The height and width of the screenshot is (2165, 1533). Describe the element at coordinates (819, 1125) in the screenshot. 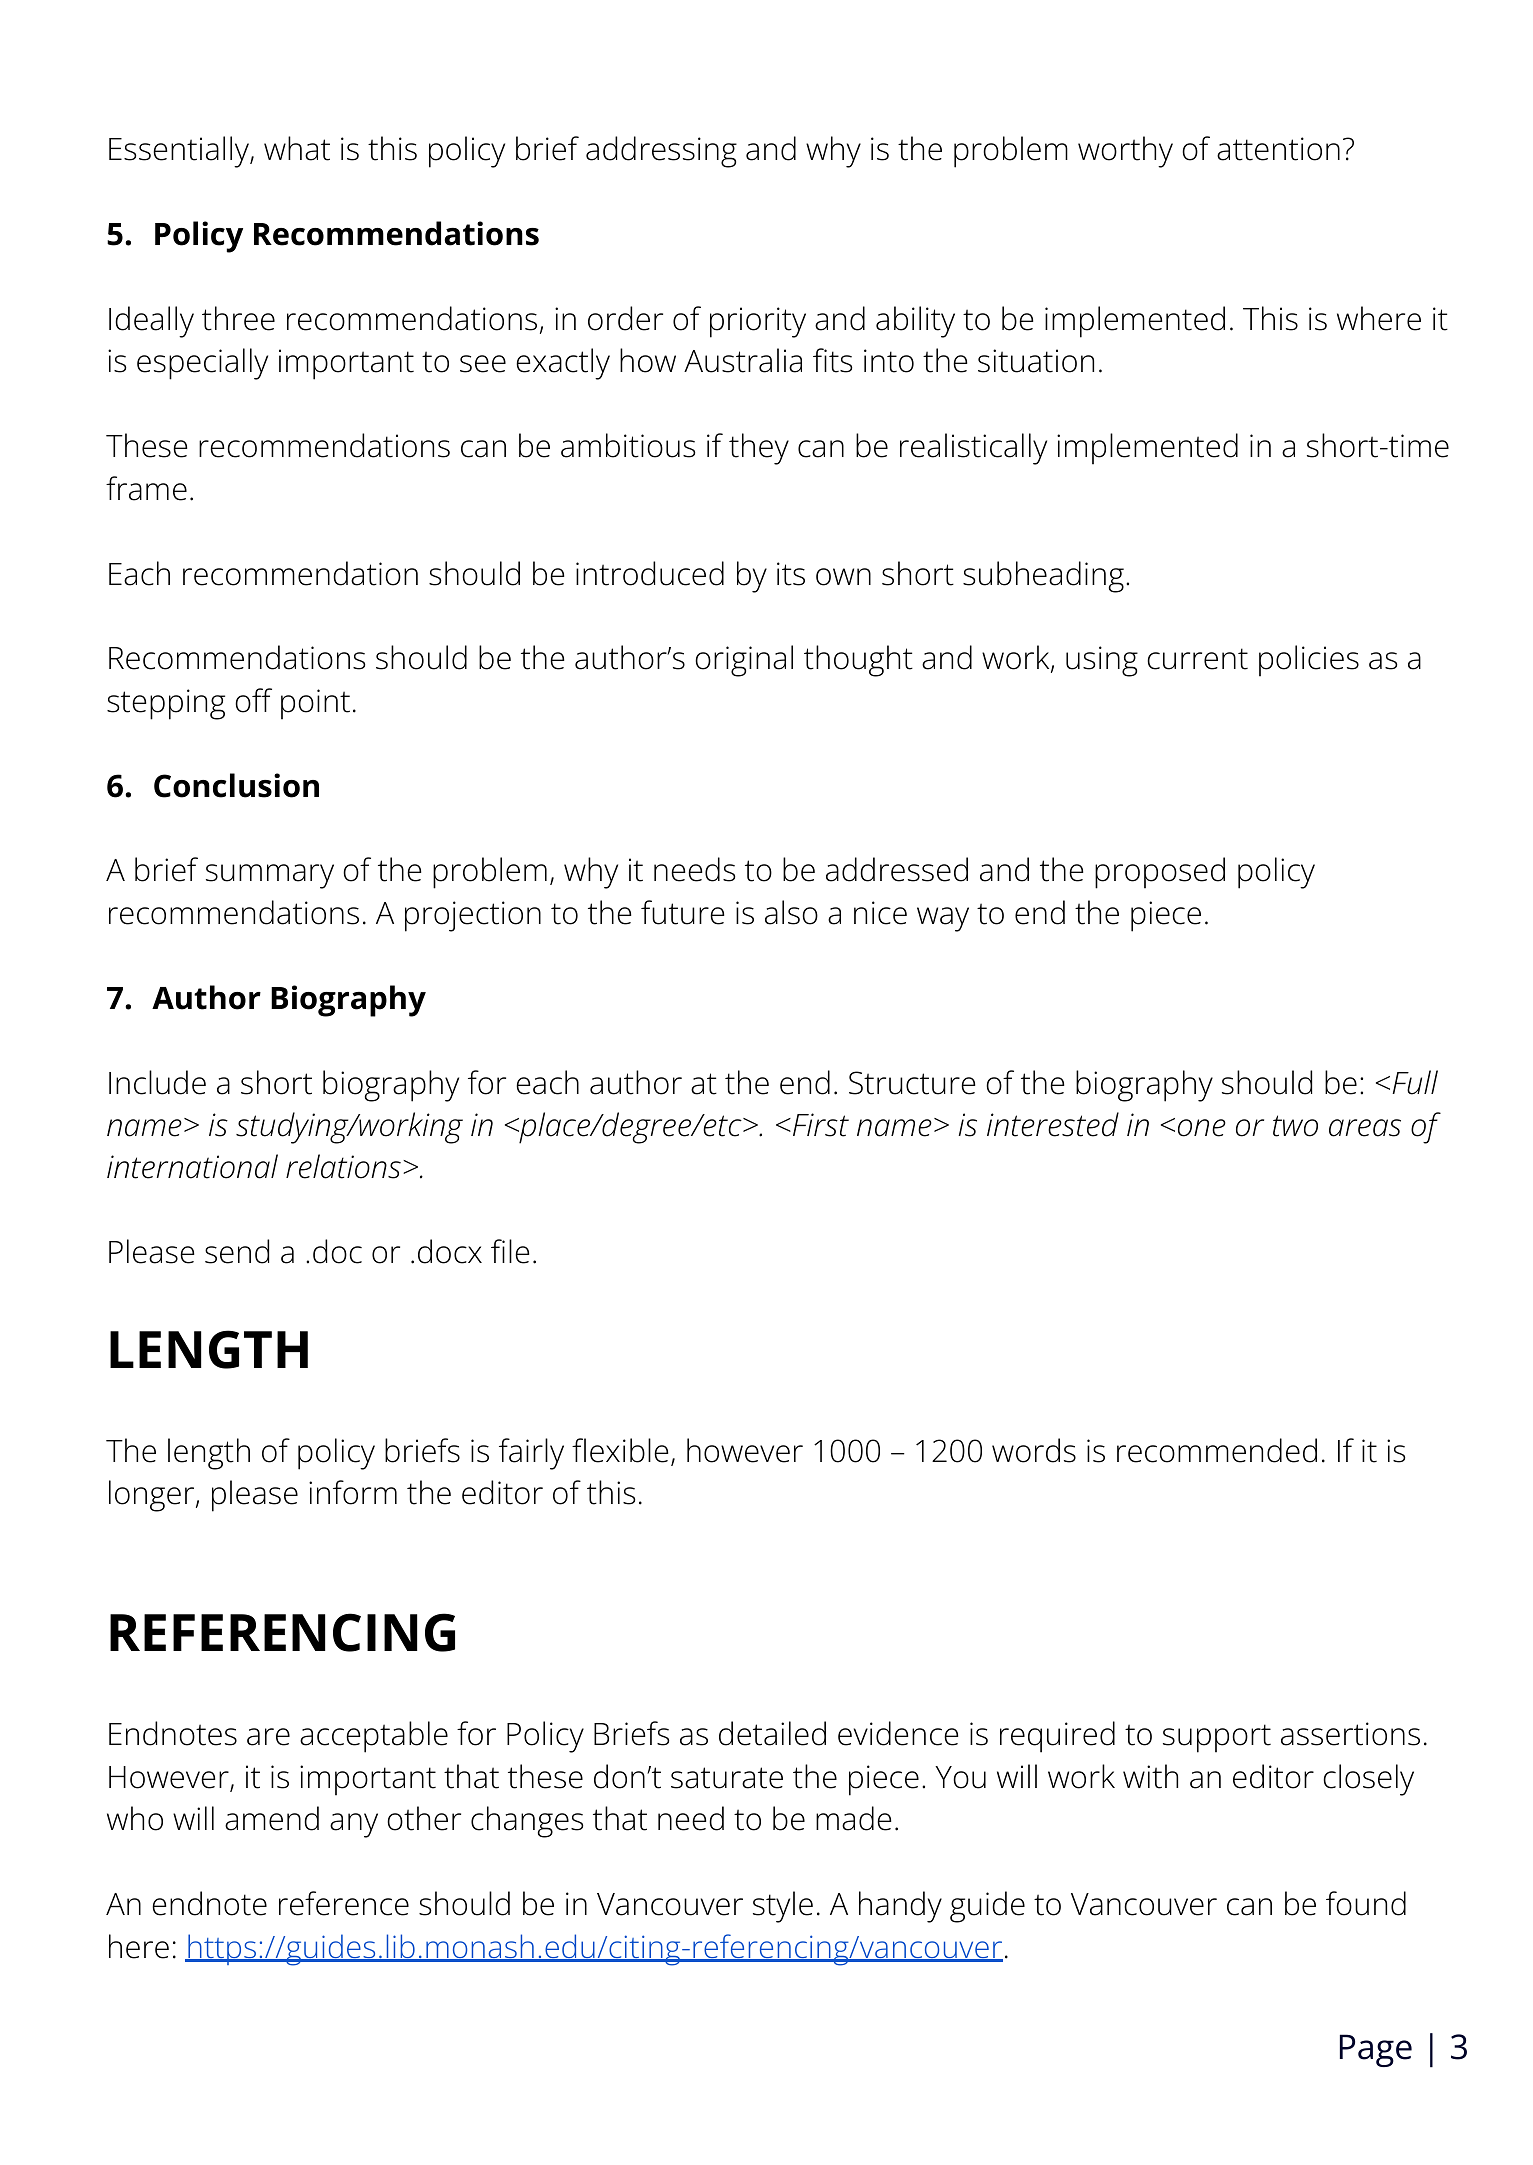

I see `First` at that location.
